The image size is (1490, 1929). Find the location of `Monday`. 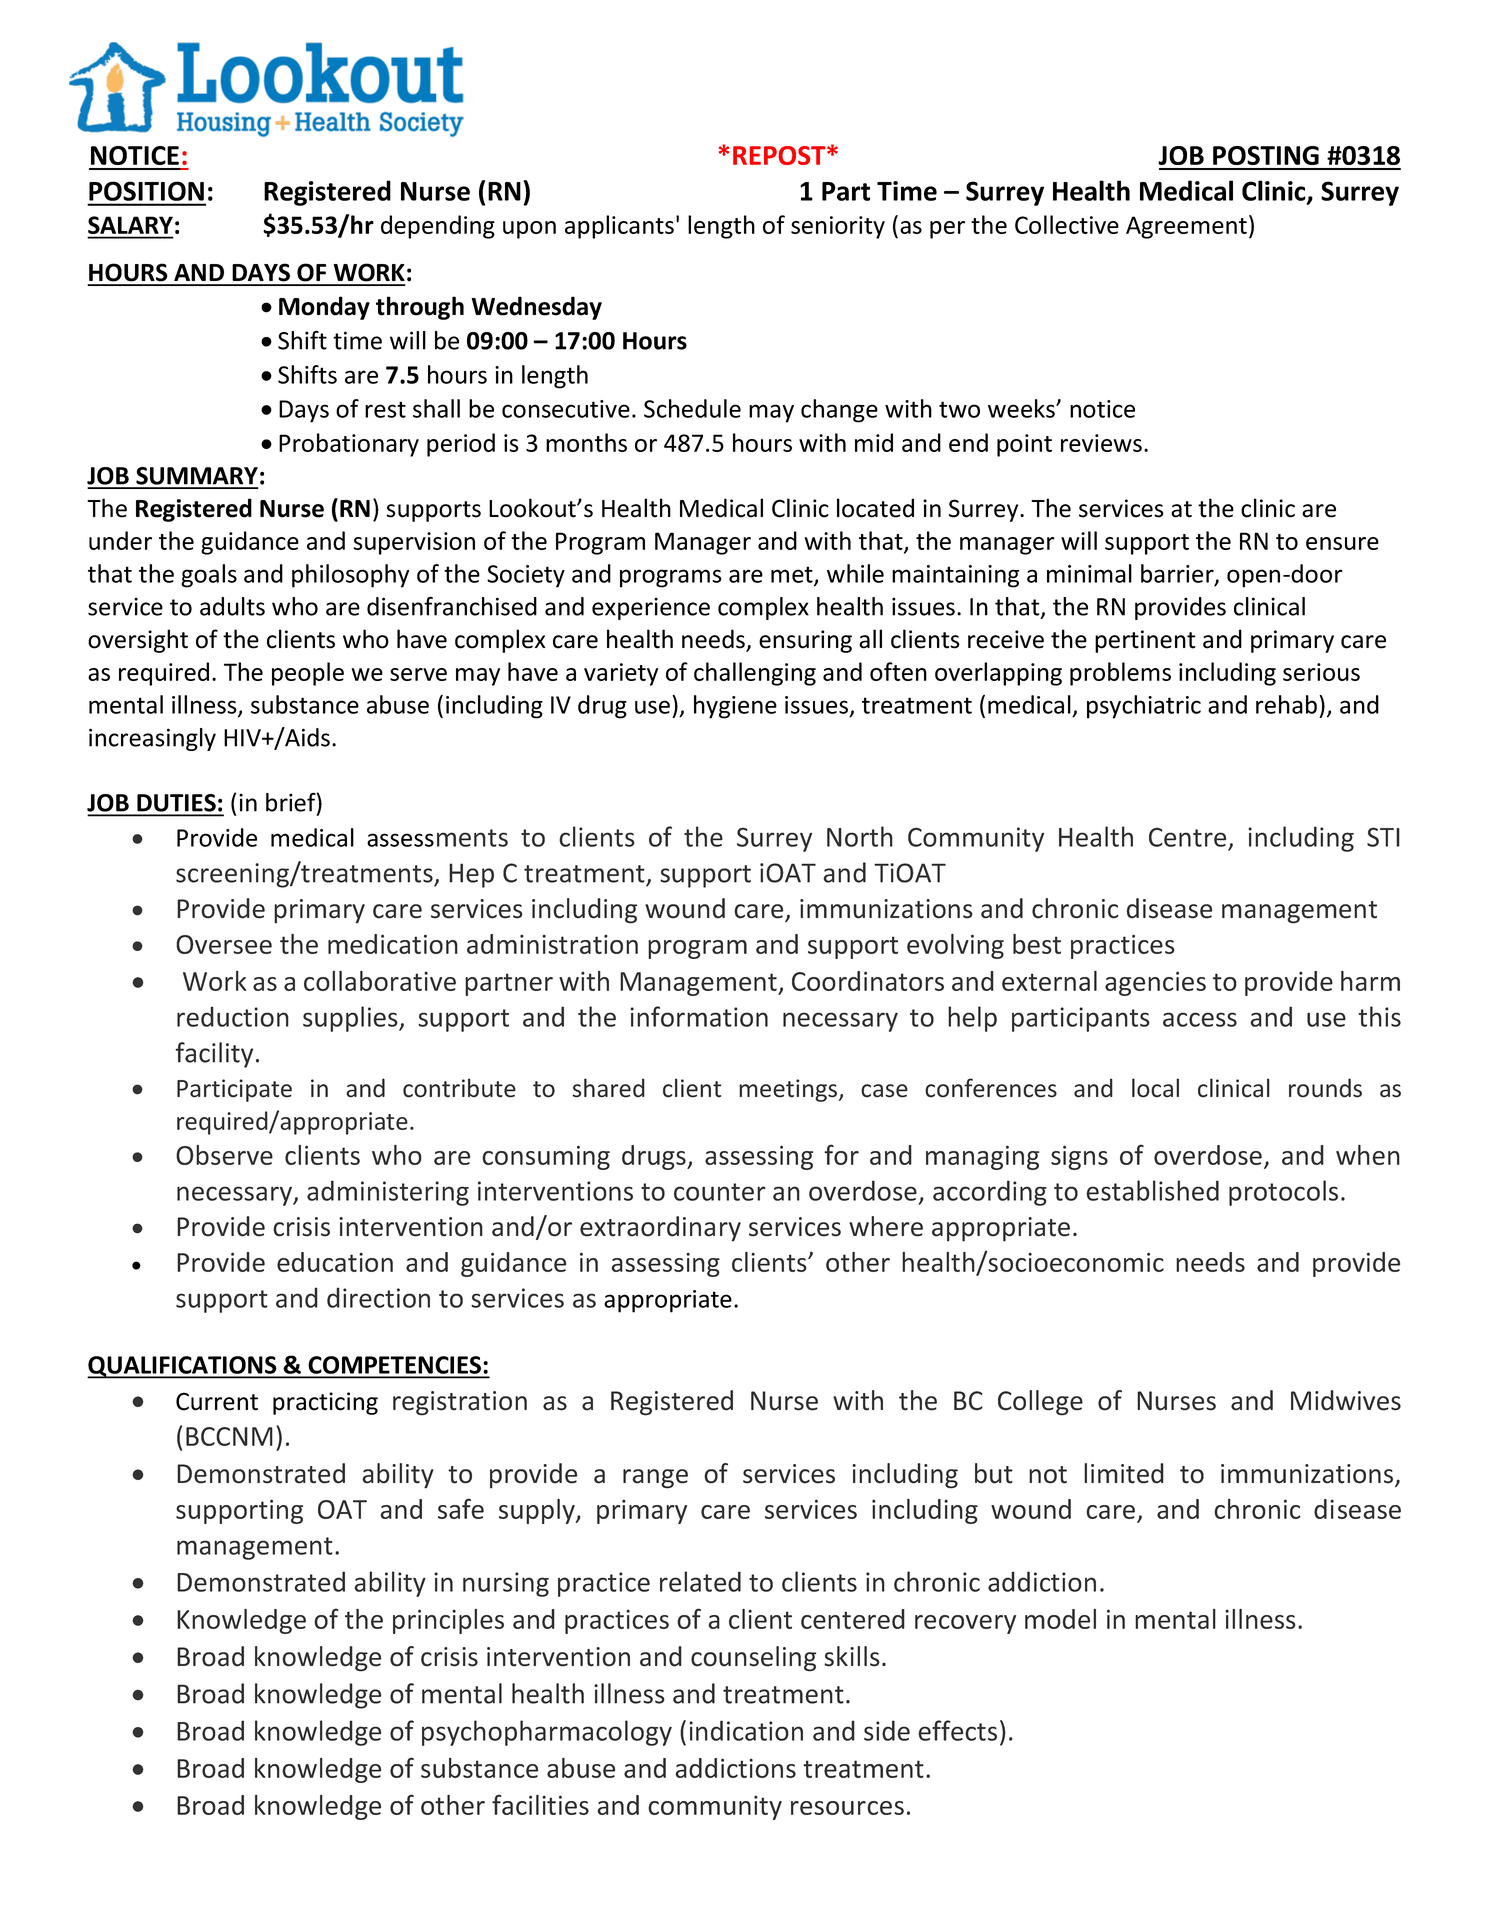

Monday is located at coordinates (324, 308).
